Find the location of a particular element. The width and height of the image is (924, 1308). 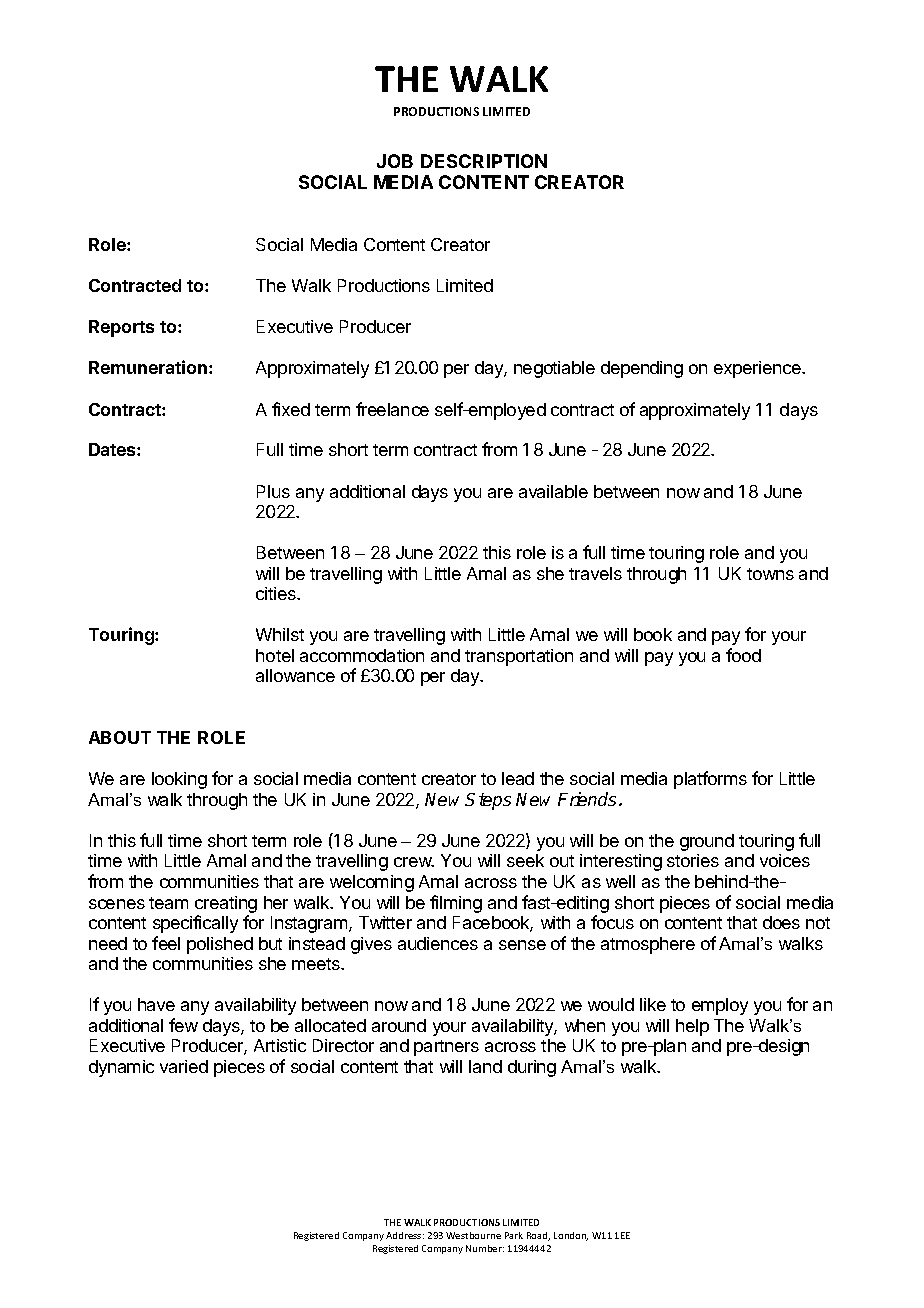

audiences is located at coordinates (438, 943).
